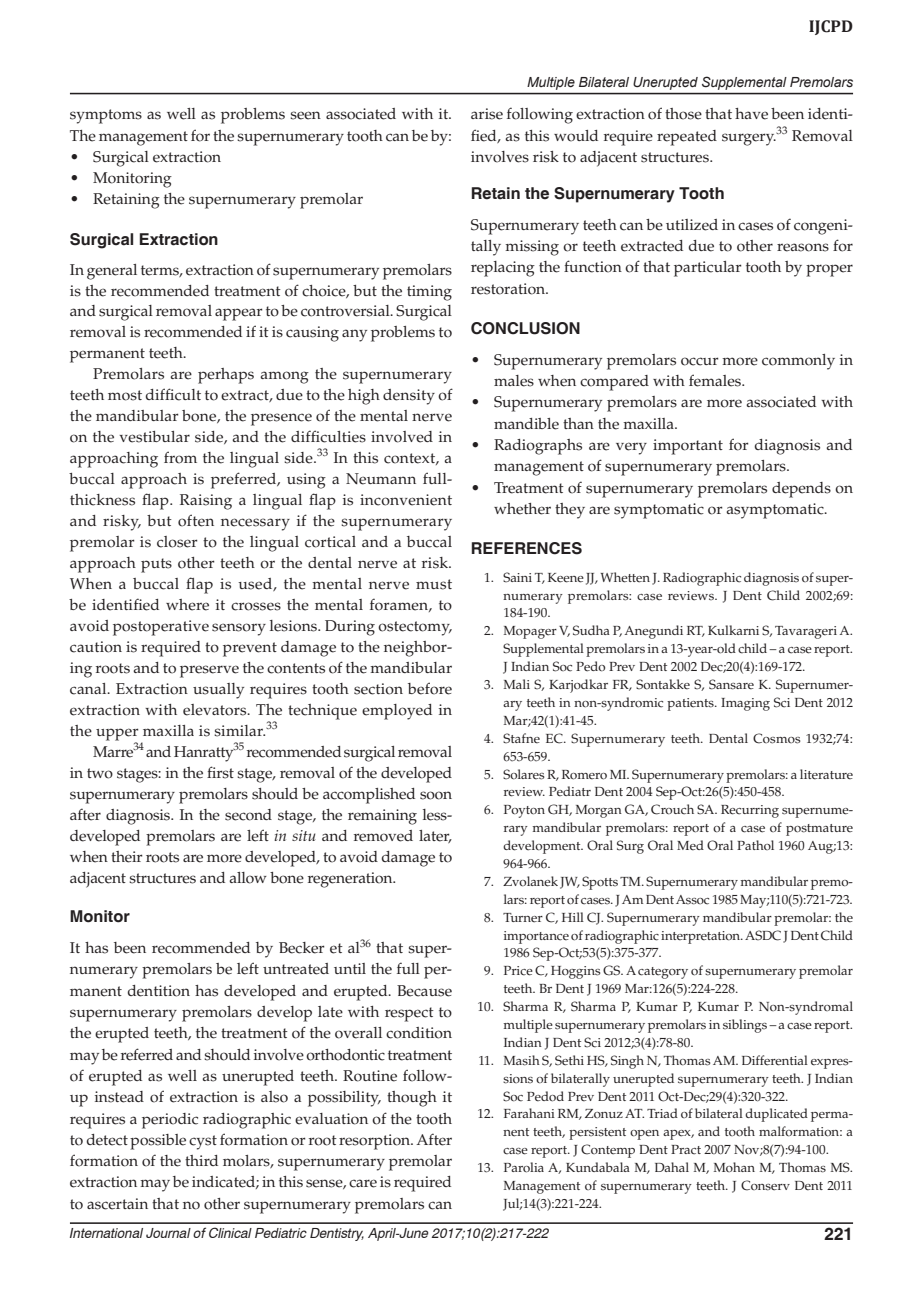 This screenshot has width=923, height=1316. I want to click on have, so click(751, 114).
